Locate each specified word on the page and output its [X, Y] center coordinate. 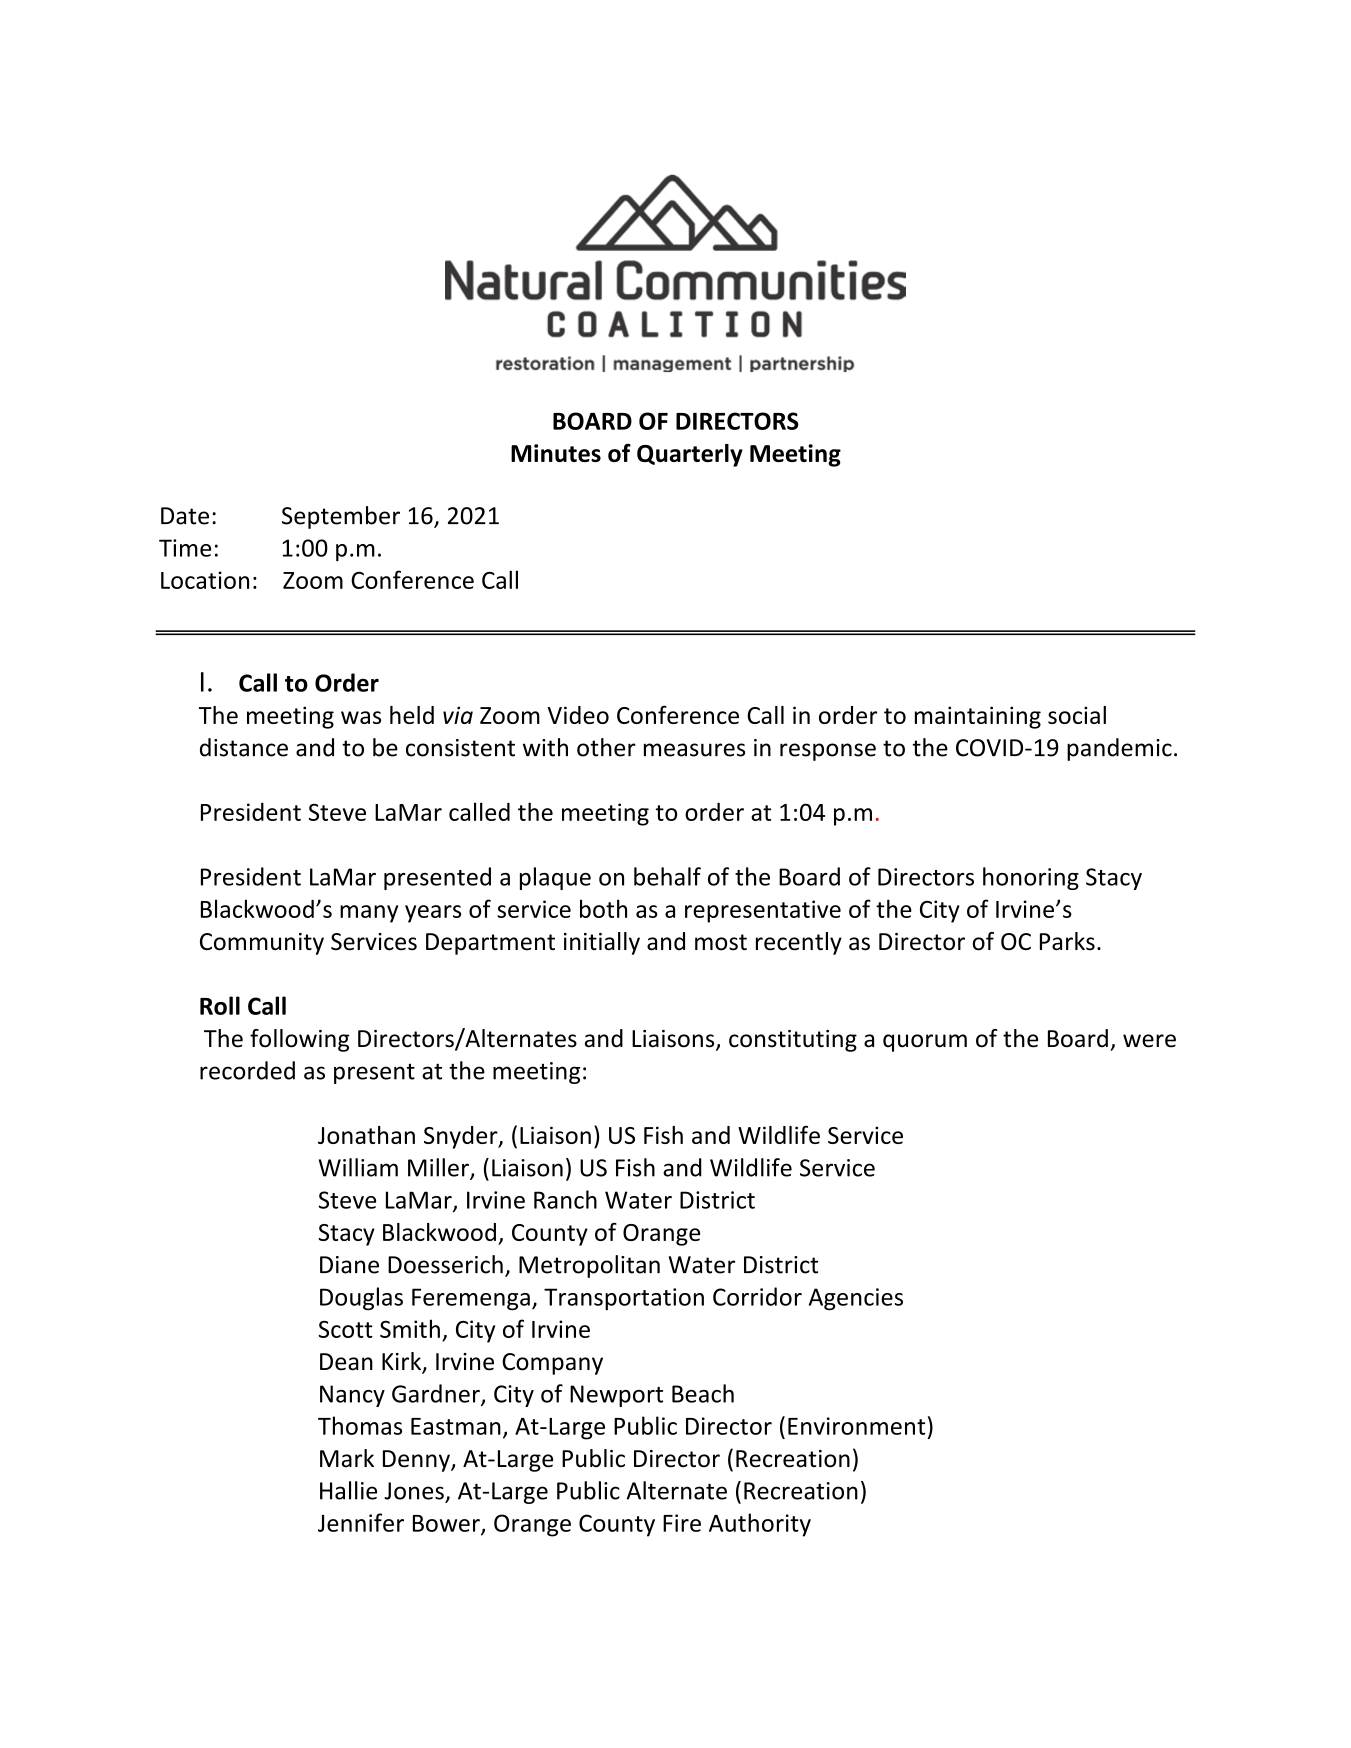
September [341, 517]
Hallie [348, 1490]
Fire [682, 1523]
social [1077, 715]
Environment [856, 1426]
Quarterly [690, 455]
